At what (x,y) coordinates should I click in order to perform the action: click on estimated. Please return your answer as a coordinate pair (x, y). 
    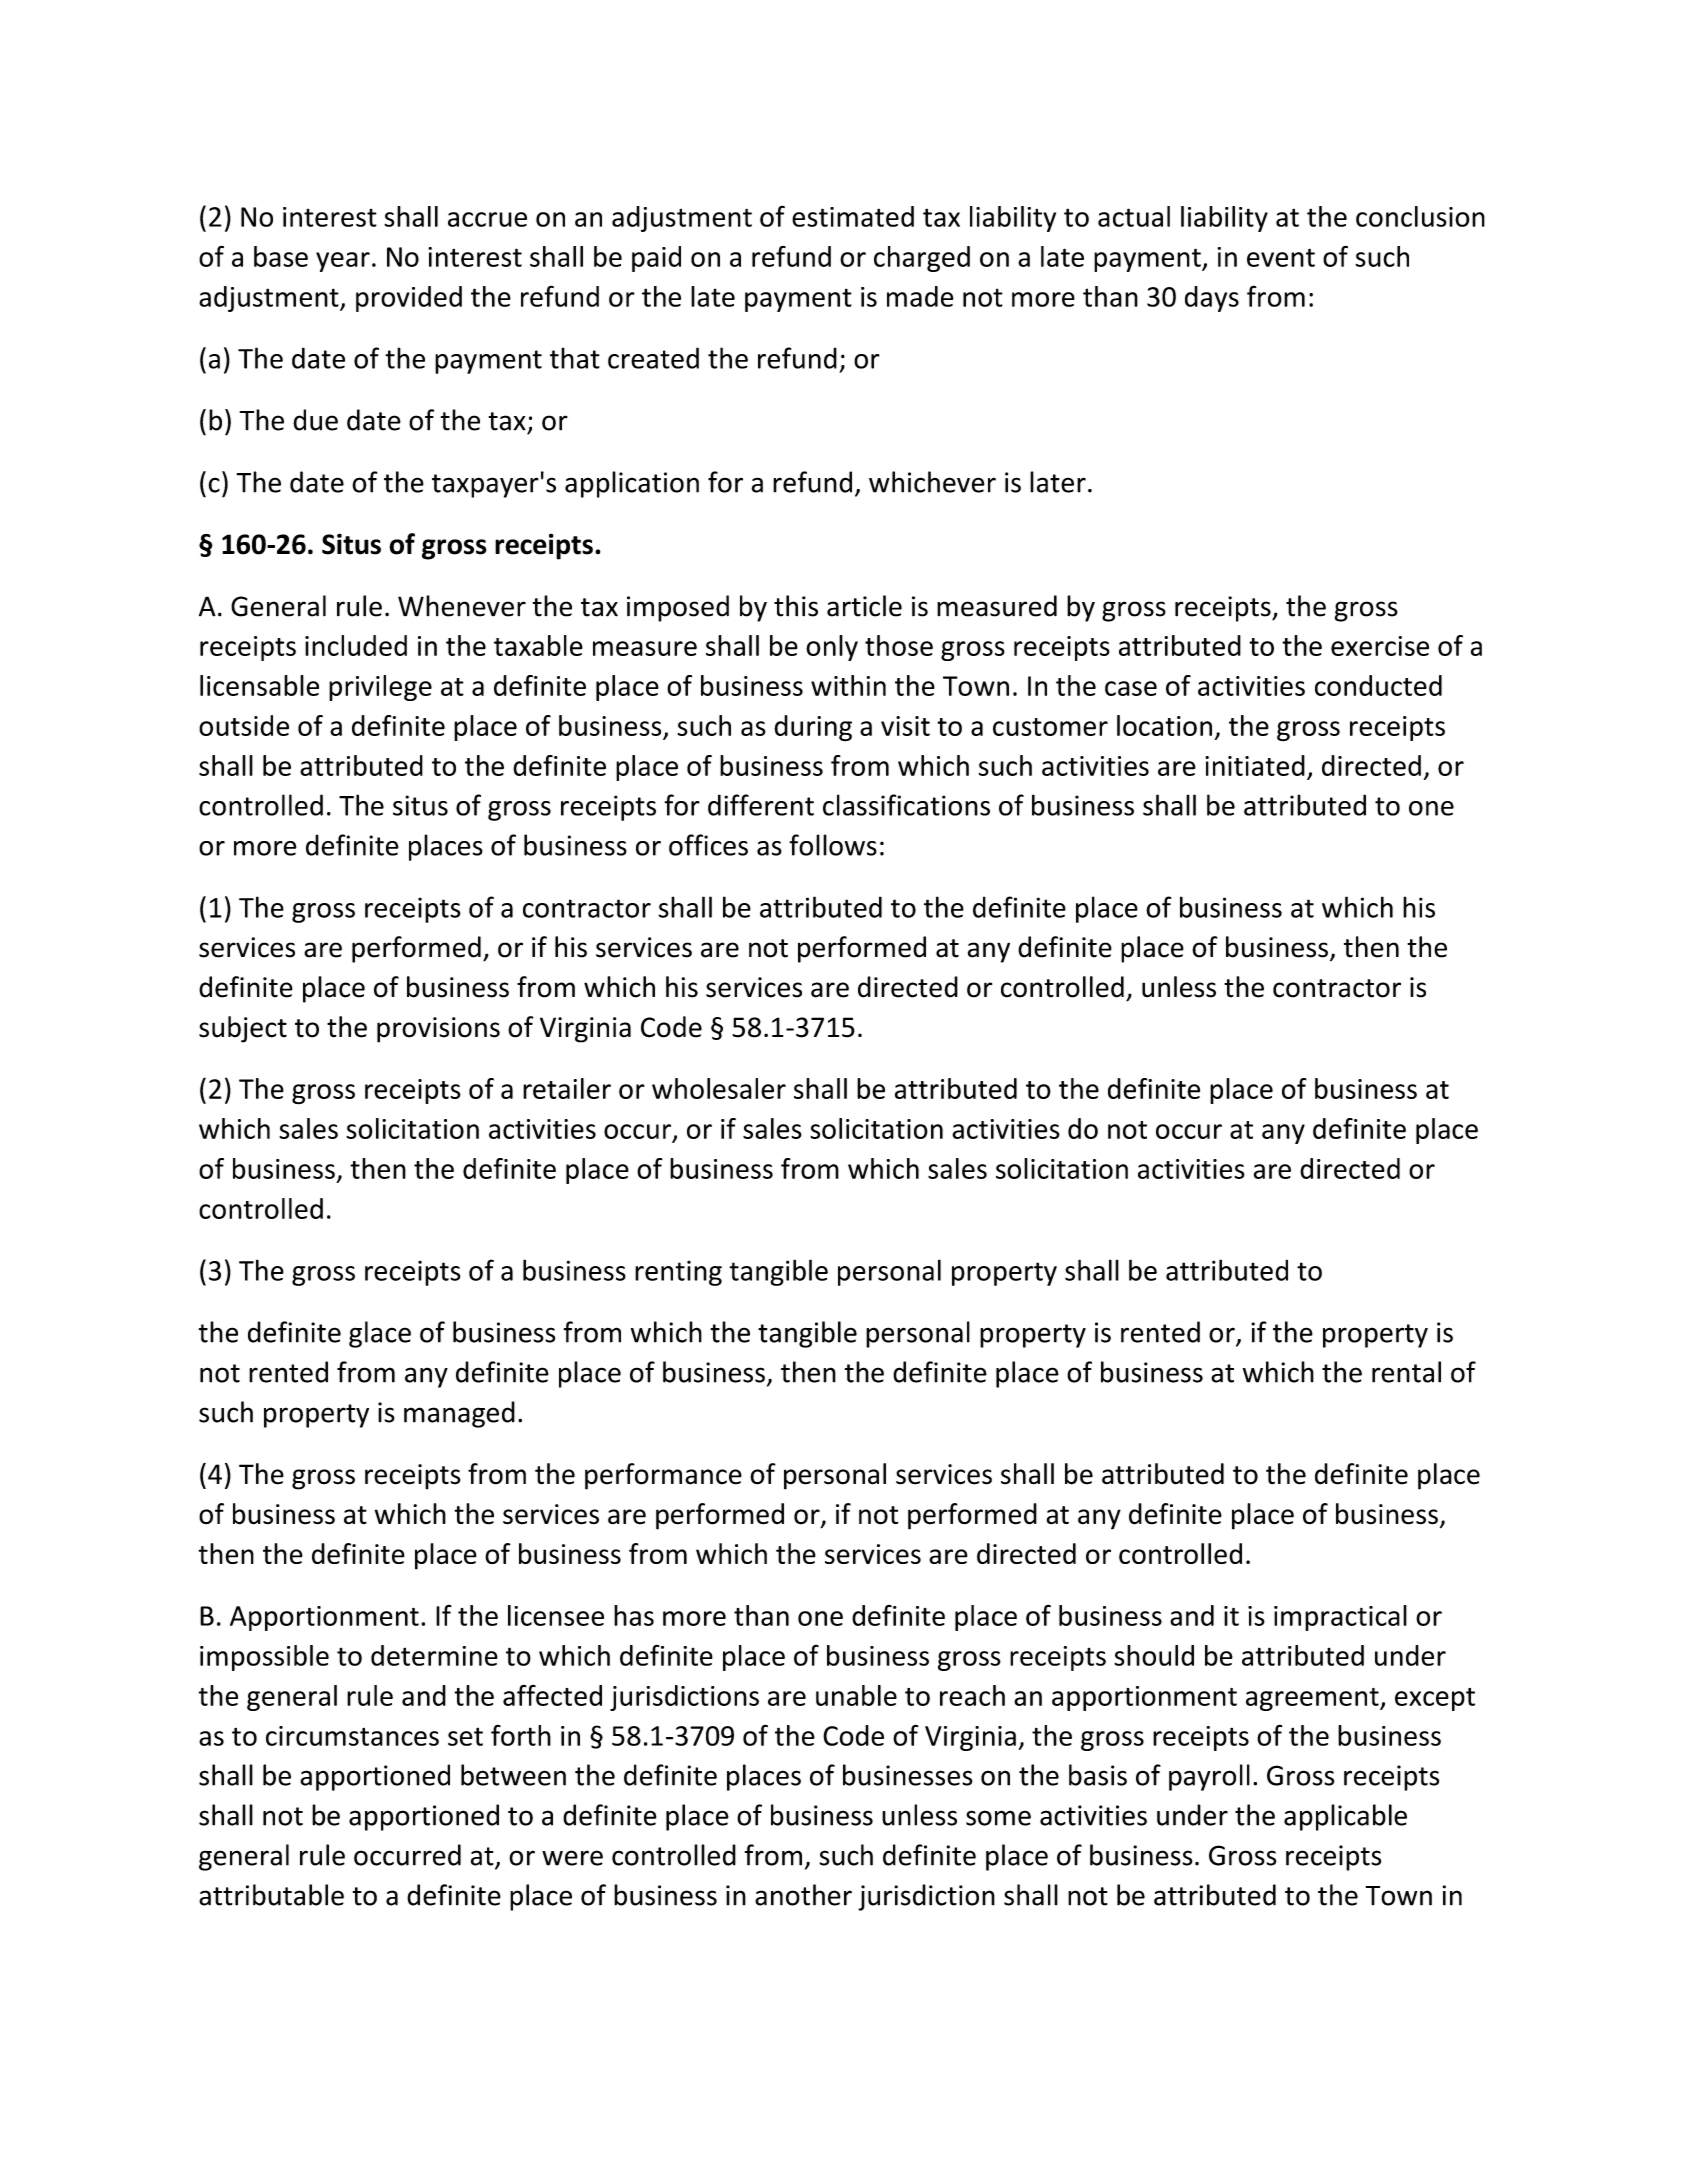
    Looking at the image, I should click on (853, 216).
